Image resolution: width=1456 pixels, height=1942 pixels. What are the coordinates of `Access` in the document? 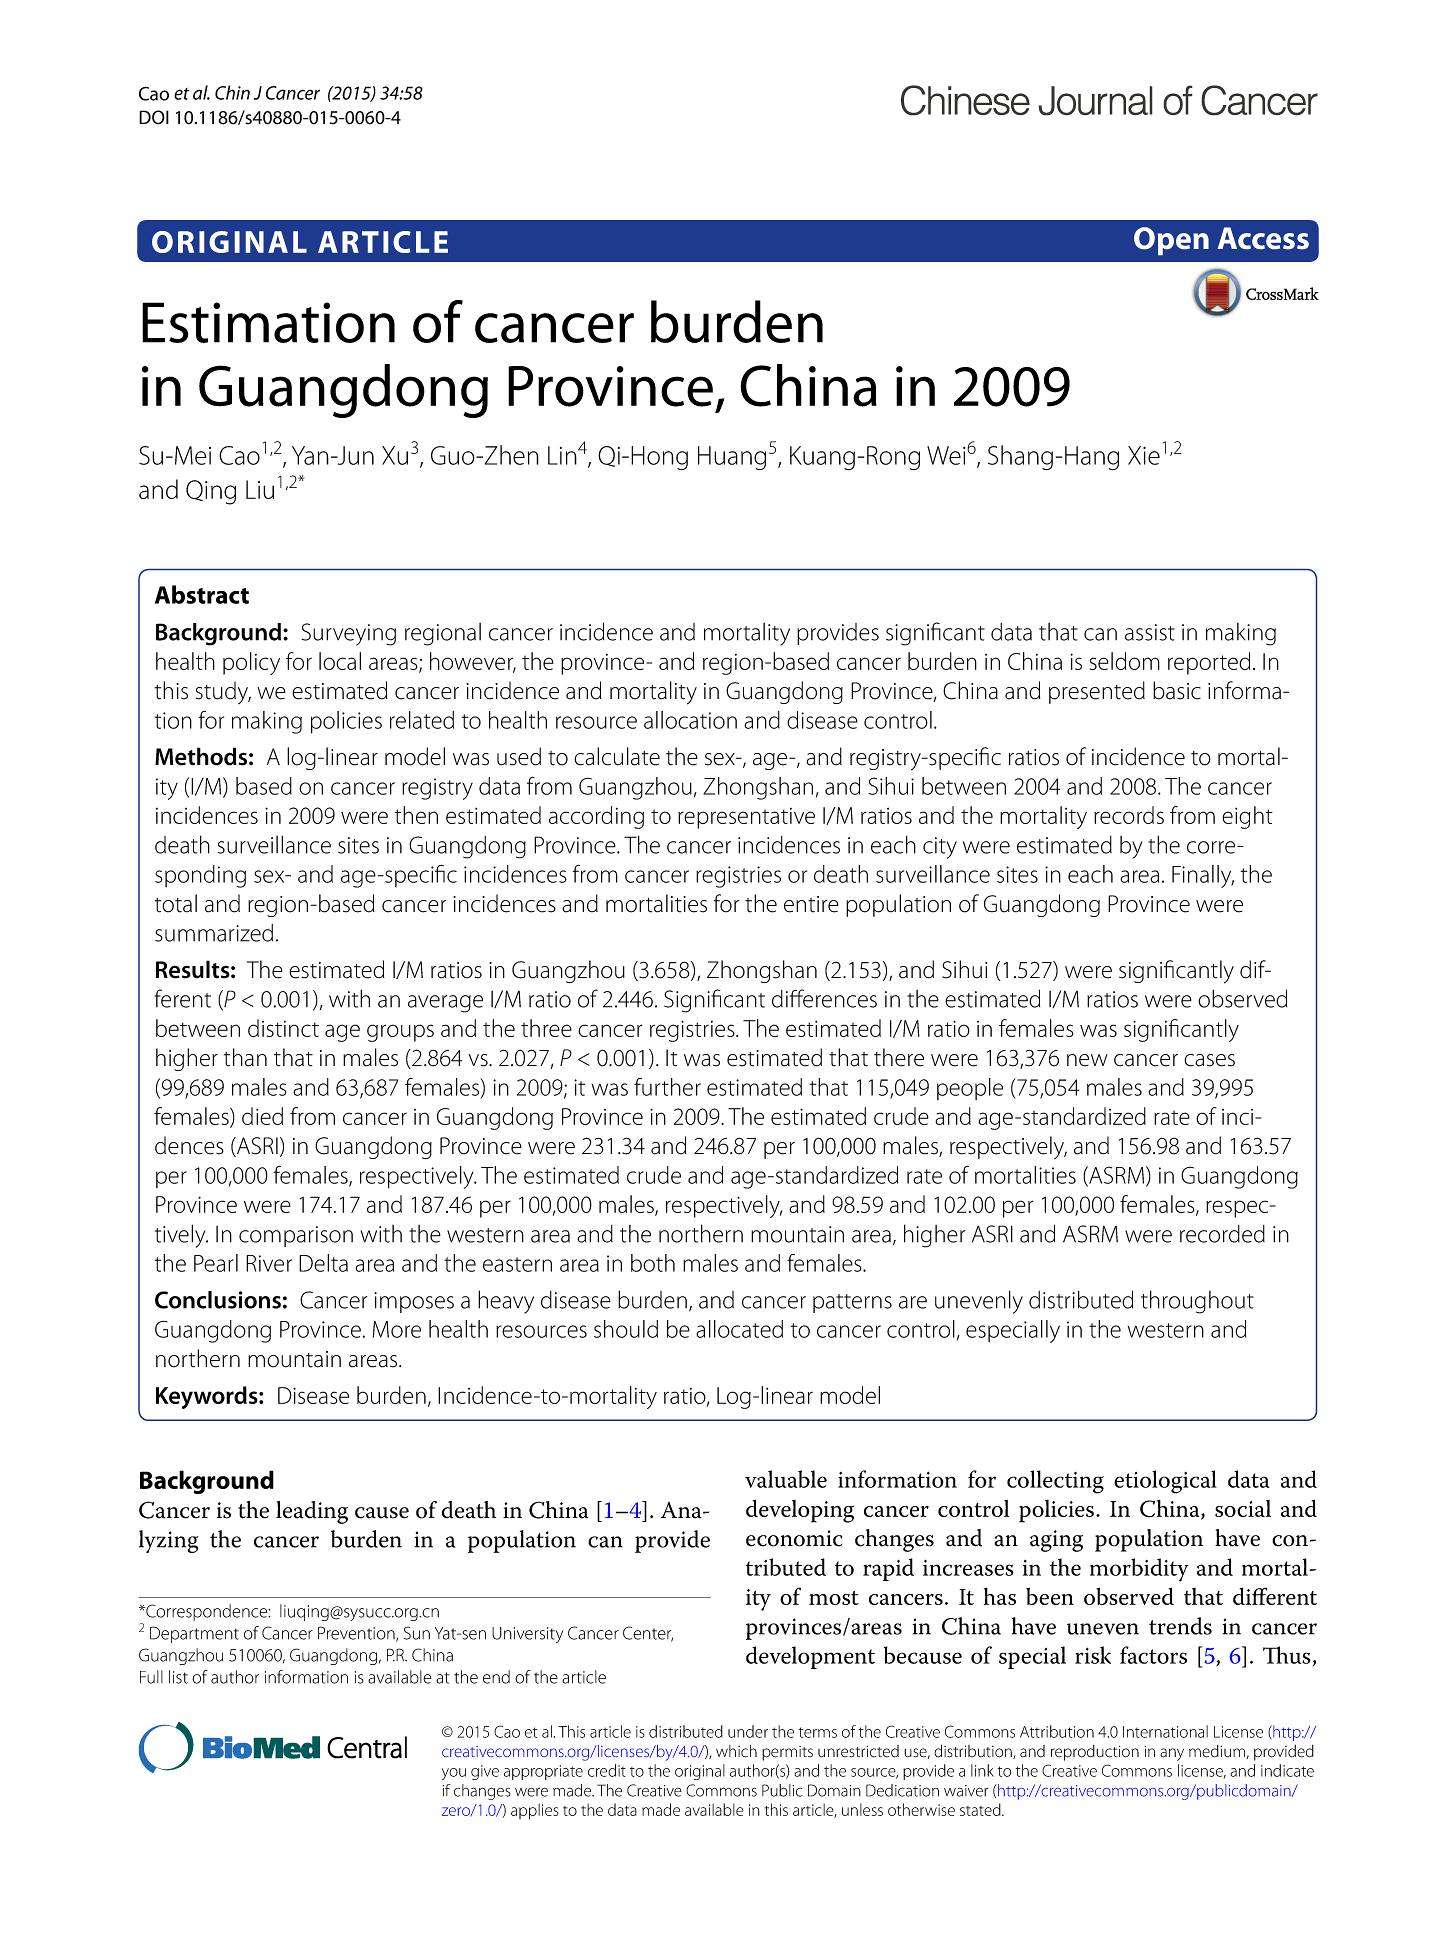 It's located at (1263, 238).
